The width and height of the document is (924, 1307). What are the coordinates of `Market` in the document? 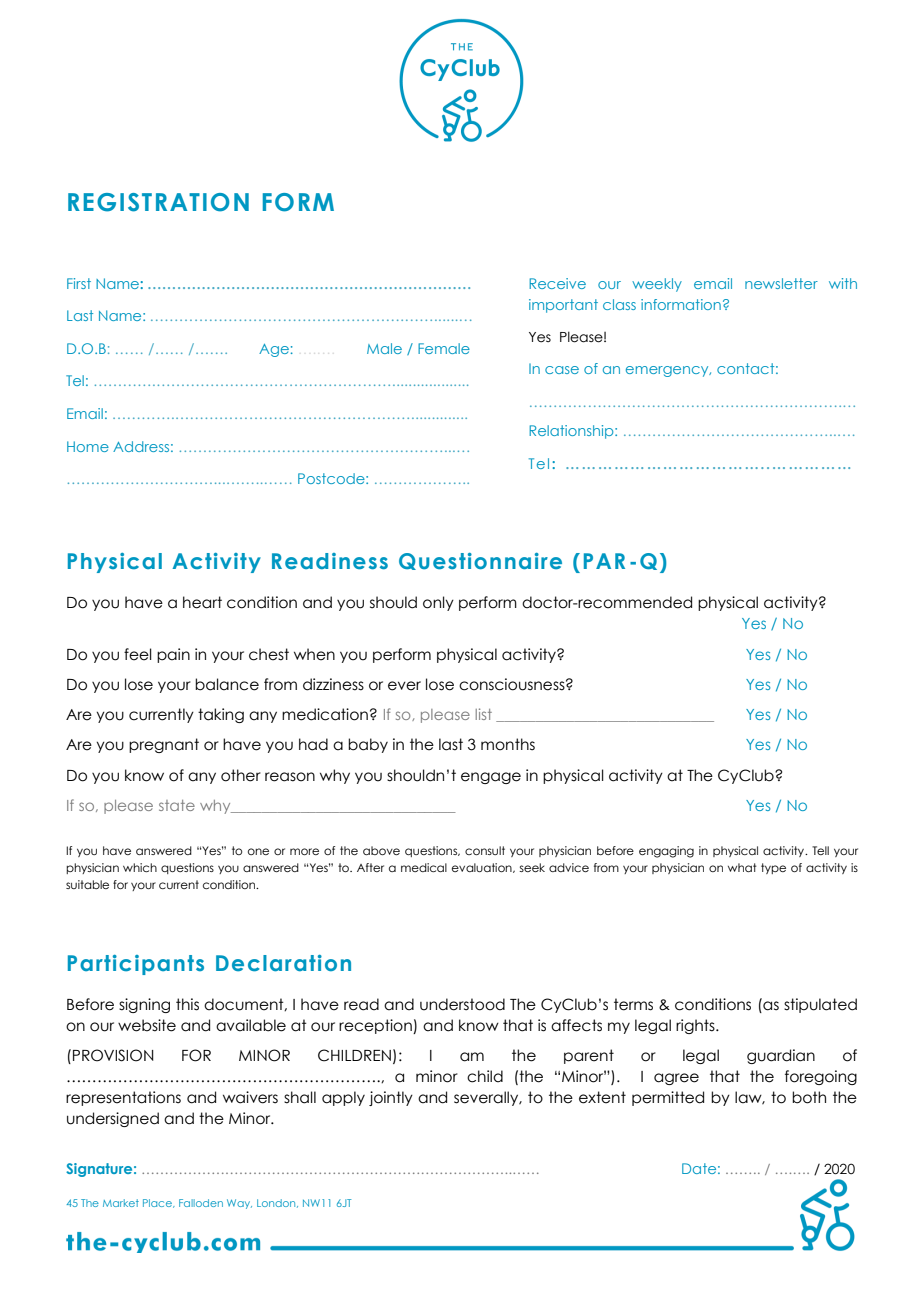 It's located at (121, 1203).
